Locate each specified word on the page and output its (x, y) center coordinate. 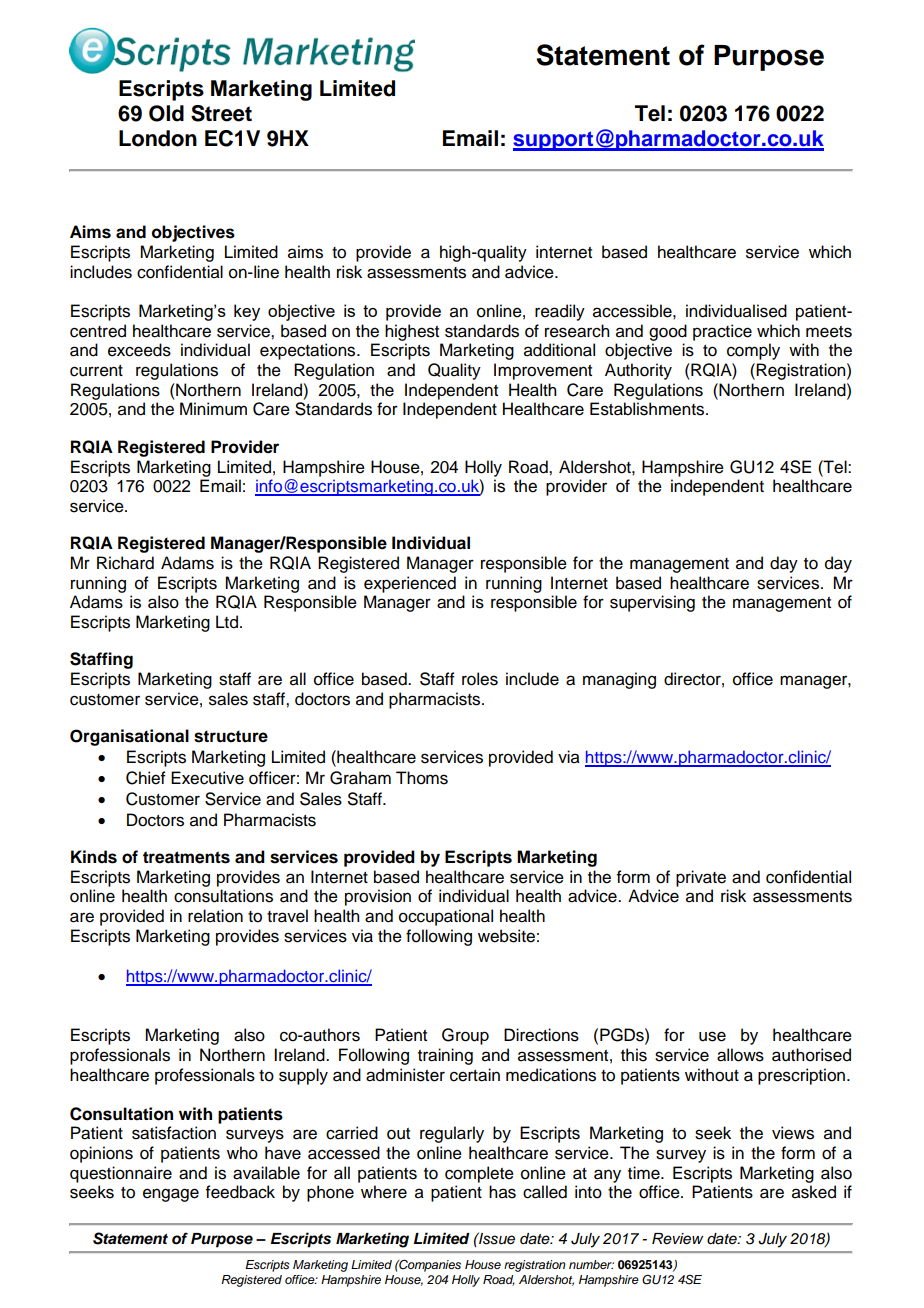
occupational (446, 917)
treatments (186, 857)
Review (677, 1239)
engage (171, 1195)
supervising (652, 603)
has (502, 1192)
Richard (125, 563)
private (701, 878)
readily (560, 312)
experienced (410, 584)
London (158, 138)
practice (722, 332)
